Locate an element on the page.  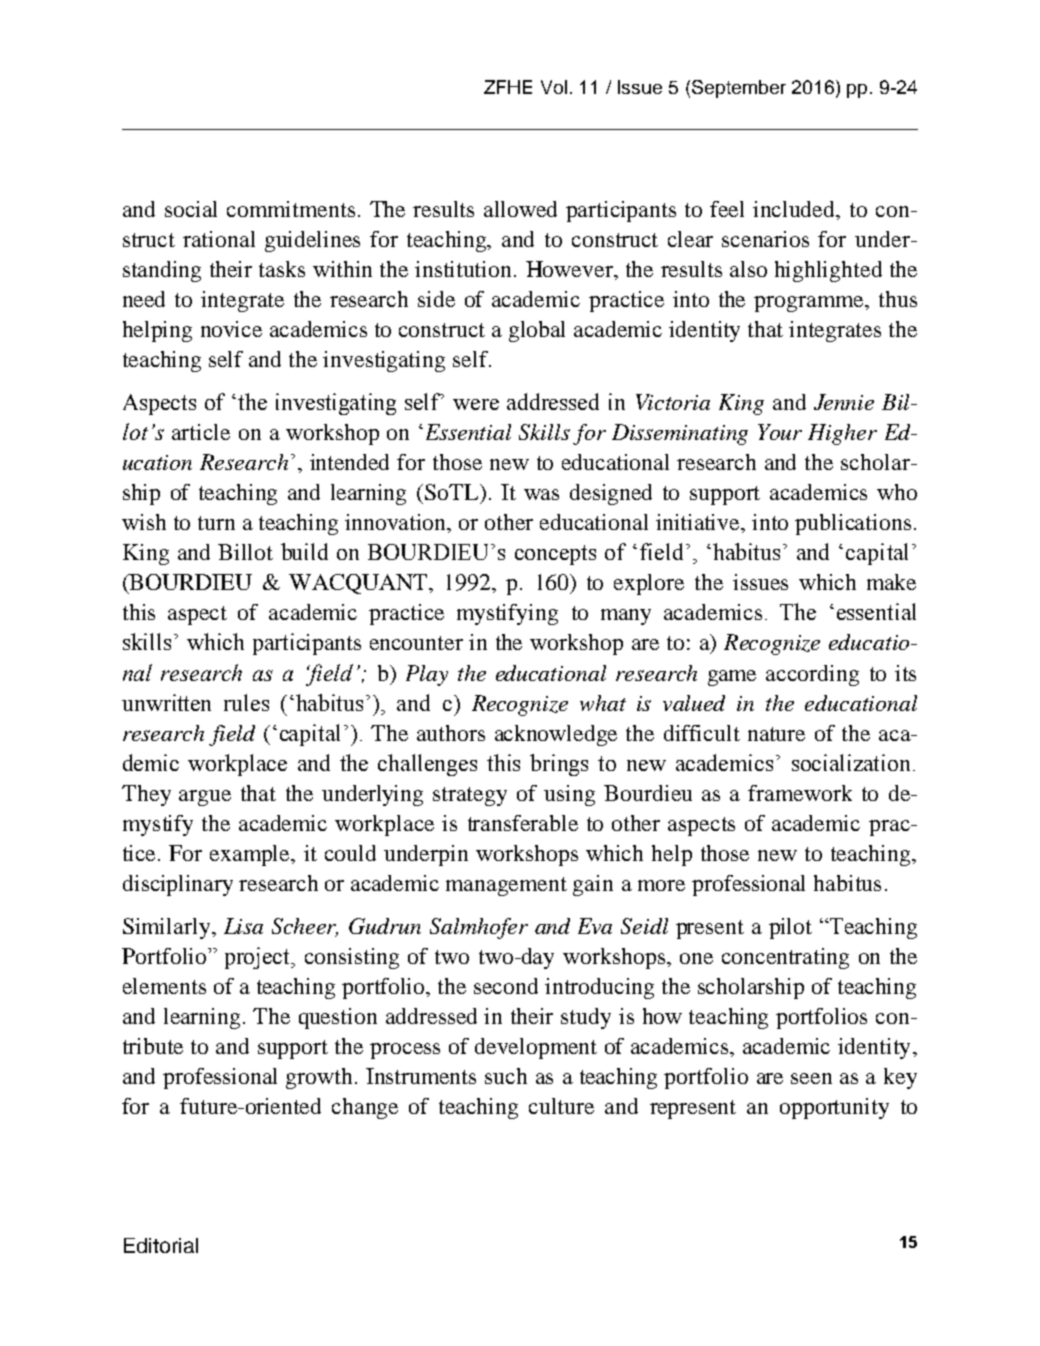
according is located at coordinates (812, 675).
